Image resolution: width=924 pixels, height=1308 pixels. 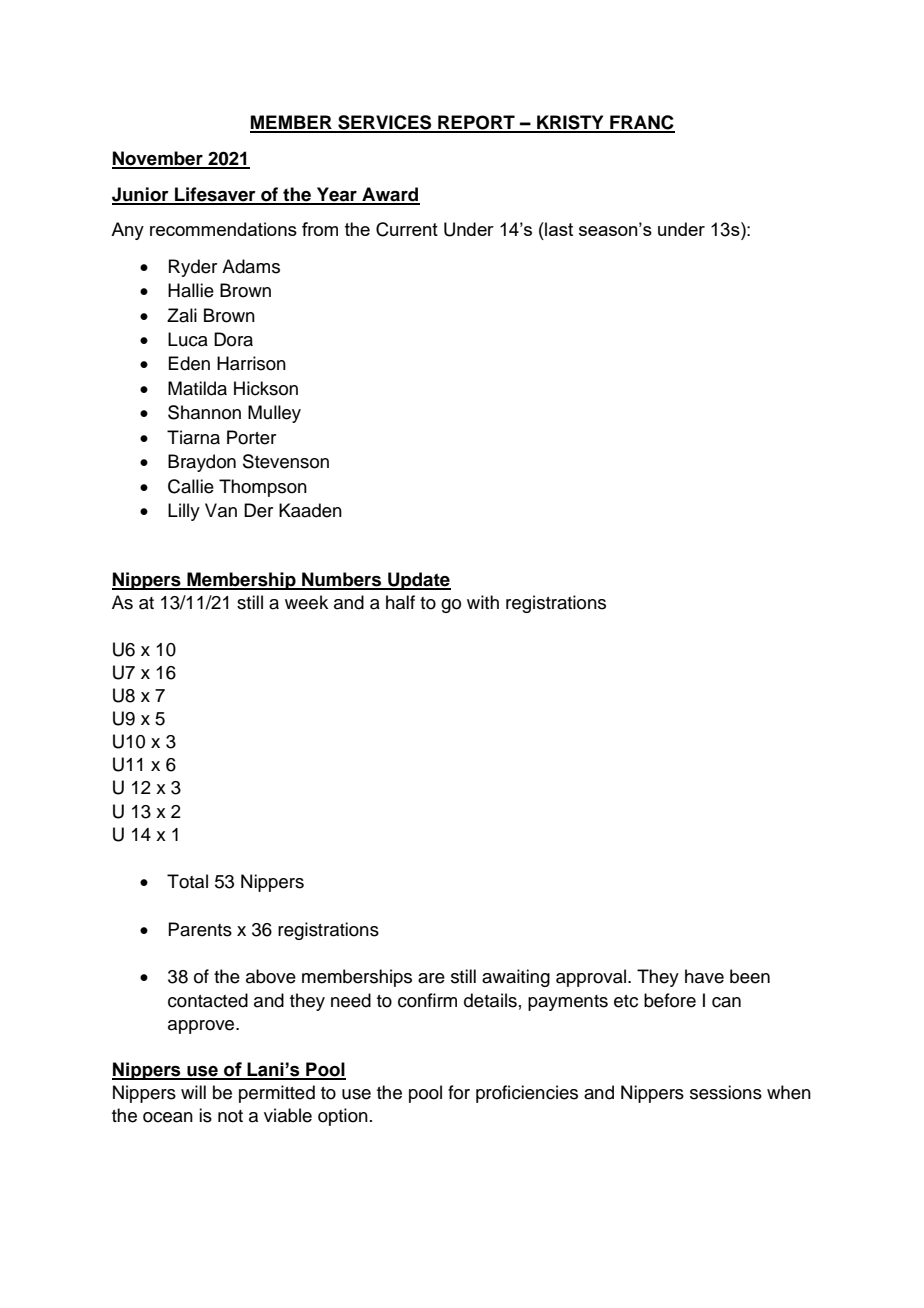 What do you see at coordinates (483, 602) in the screenshot?
I see `with` at bounding box center [483, 602].
